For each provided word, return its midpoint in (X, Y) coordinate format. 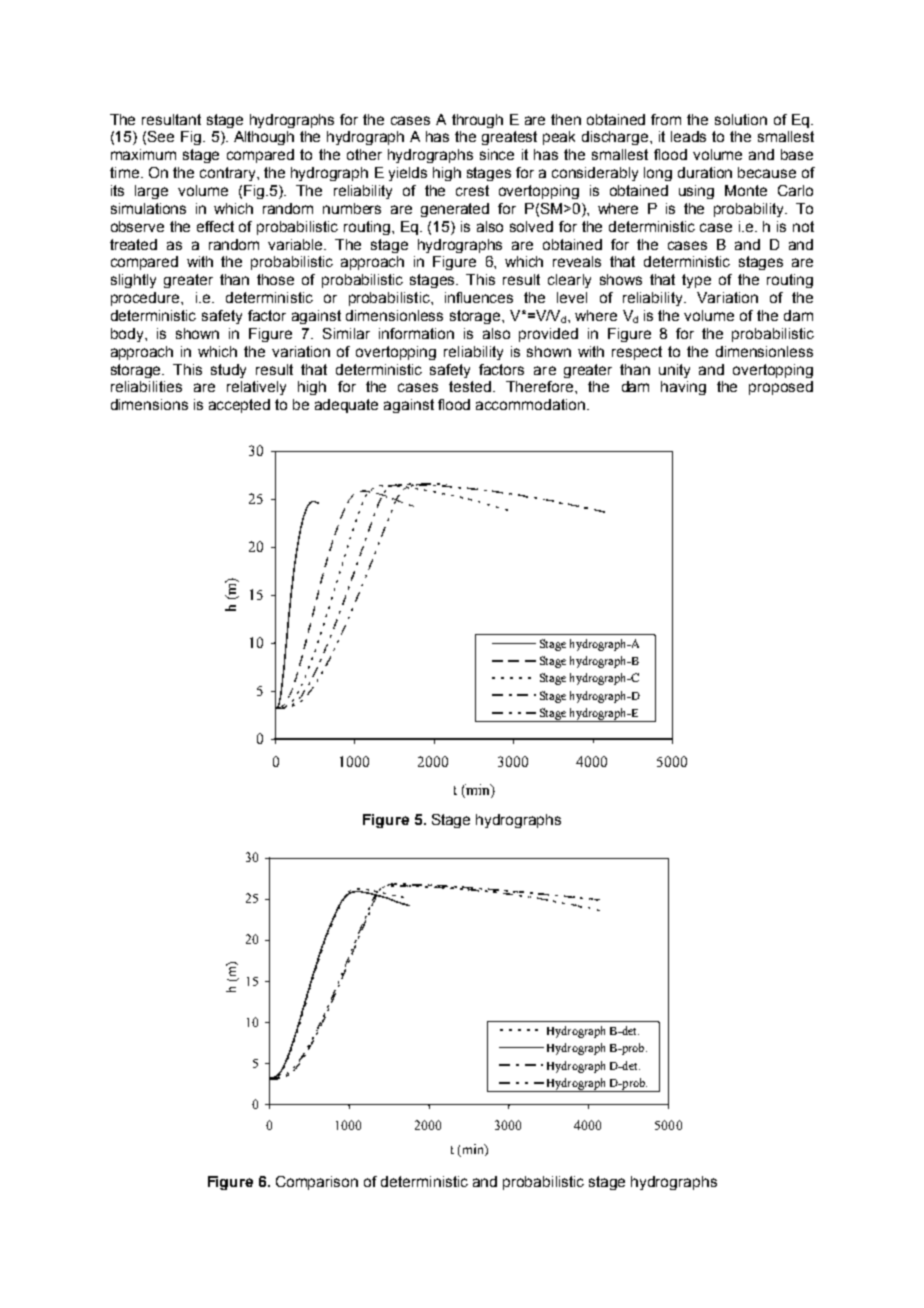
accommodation (530, 404)
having (683, 388)
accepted (239, 406)
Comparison (317, 1183)
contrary (229, 174)
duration (705, 172)
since (497, 154)
